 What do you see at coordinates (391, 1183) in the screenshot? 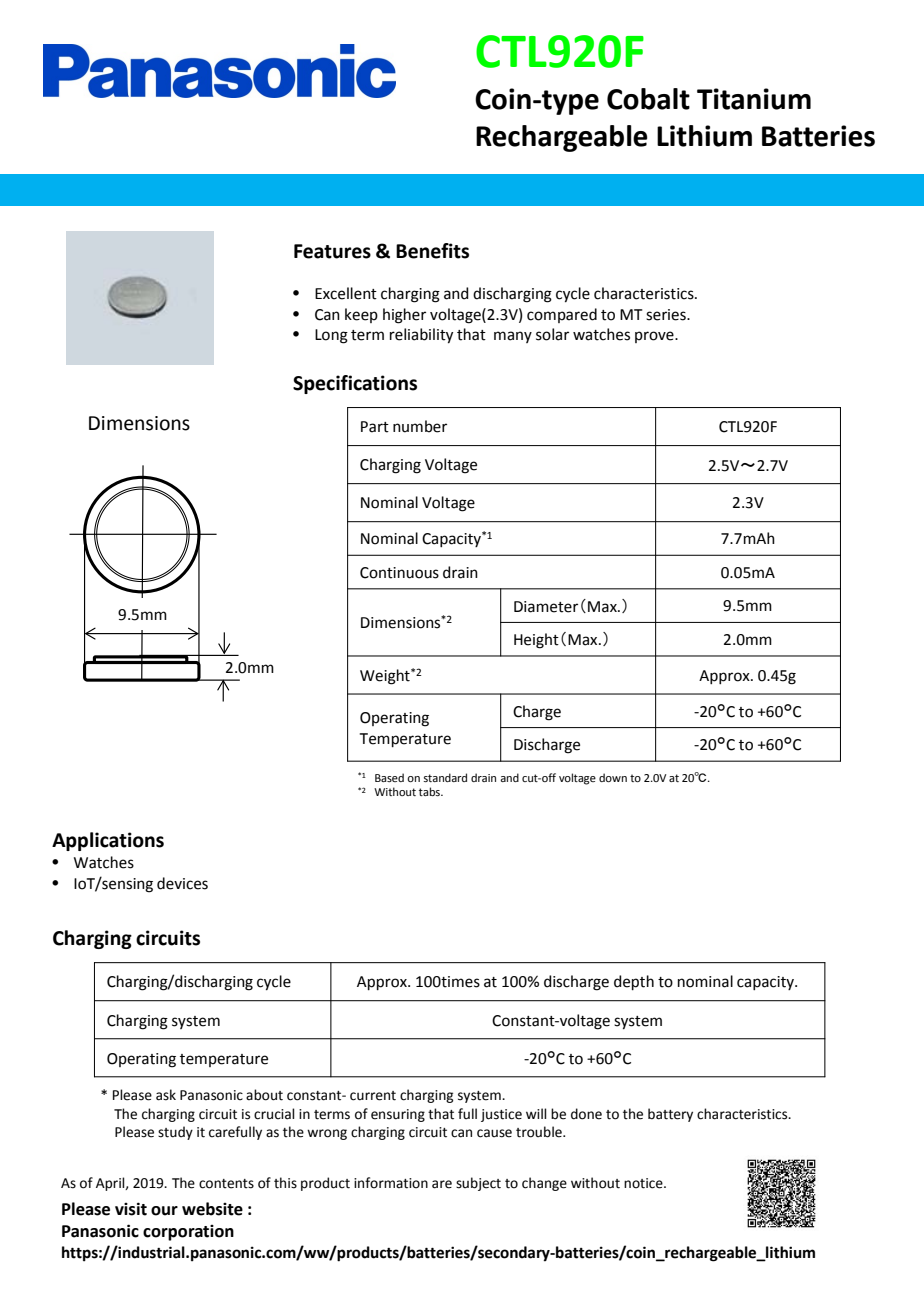
I see `information` at bounding box center [391, 1183].
